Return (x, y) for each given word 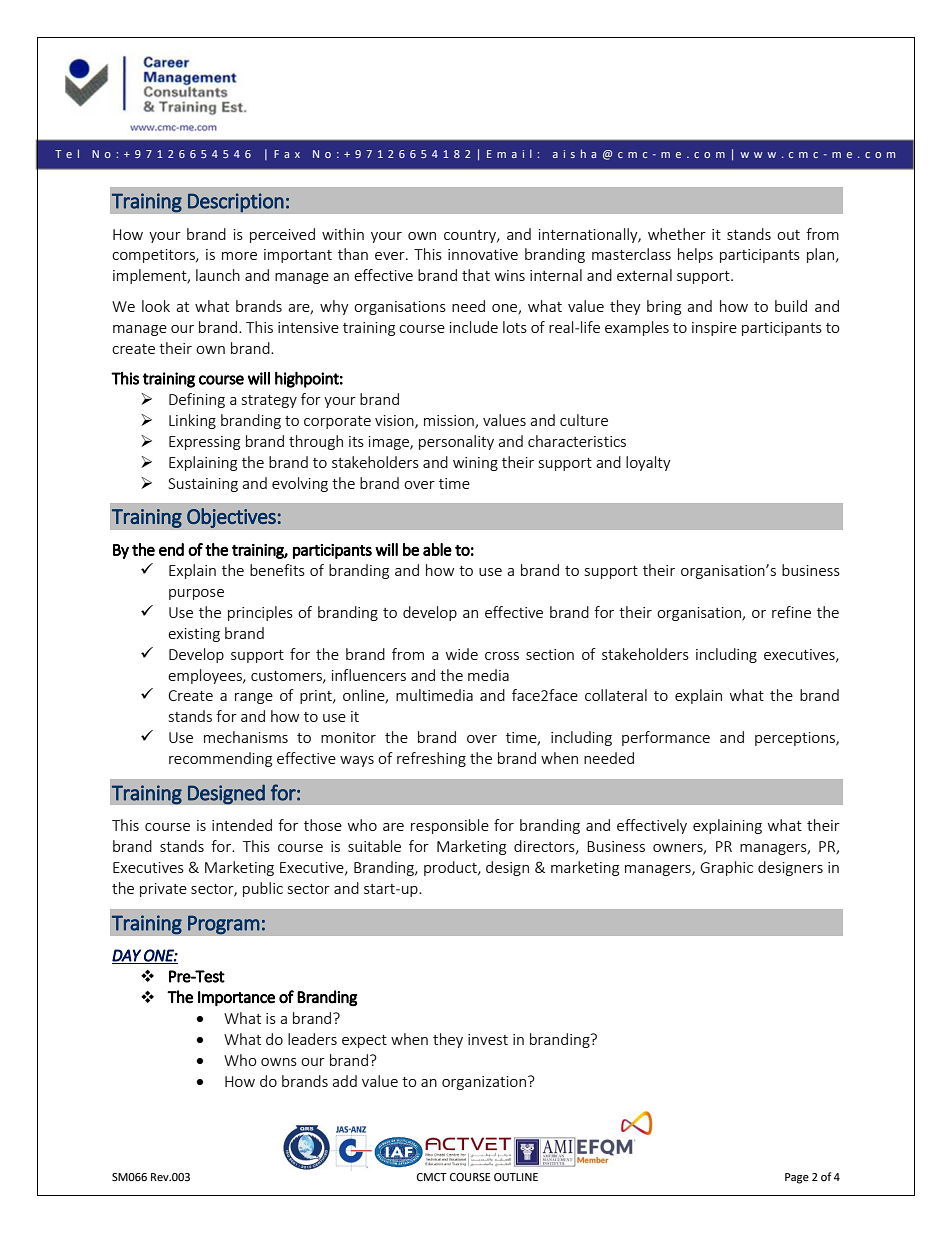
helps (695, 255)
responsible (450, 826)
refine (791, 612)
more (239, 256)
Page (797, 1178)
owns (279, 1062)
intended (242, 825)
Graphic (726, 868)
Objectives (232, 518)
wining (475, 464)
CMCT (432, 1177)
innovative (483, 254)
